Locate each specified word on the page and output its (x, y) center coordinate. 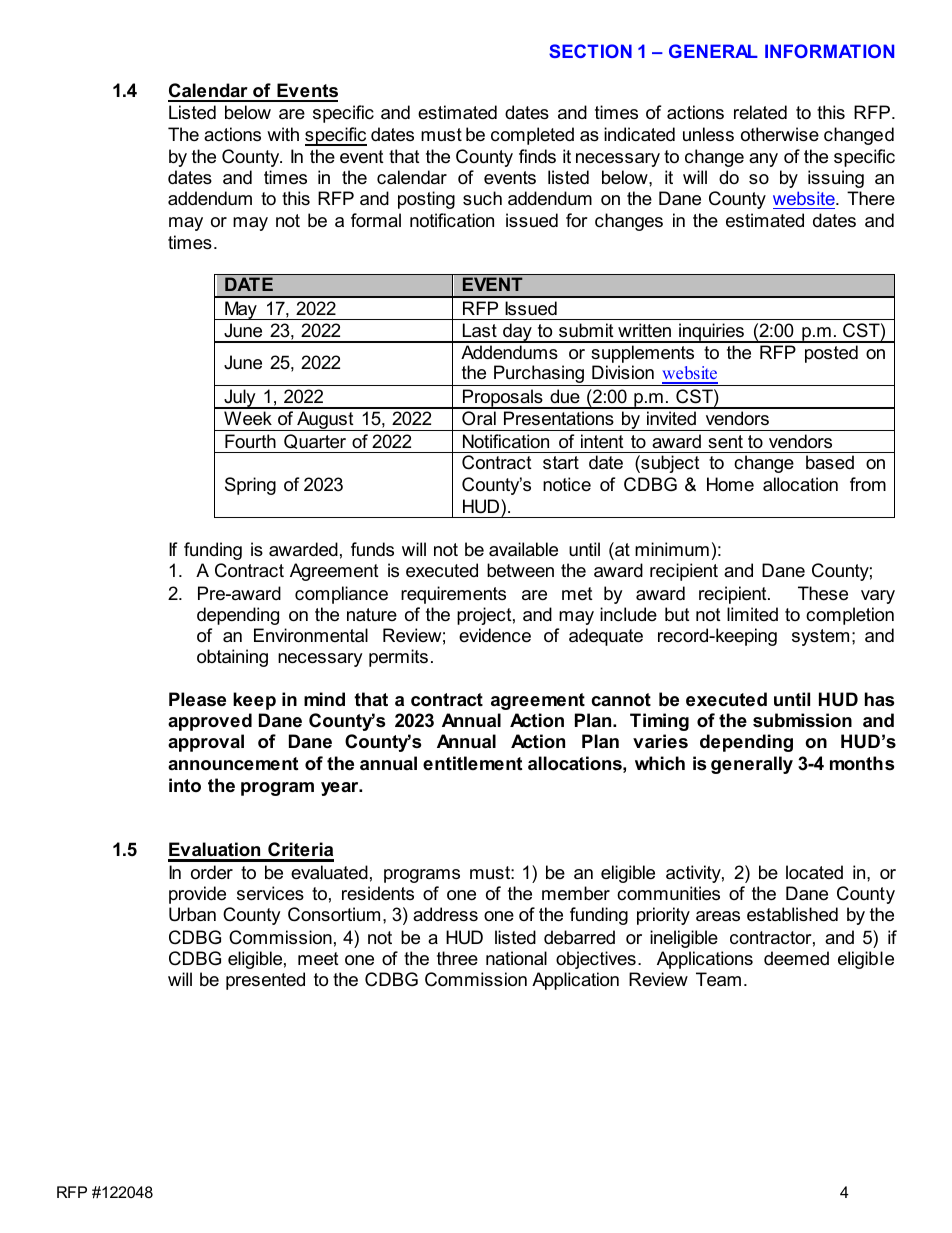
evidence (495, 635)
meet (318, 959)
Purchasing (539, 375)
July (240, 399)
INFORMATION (829, 51)
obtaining (232, 658)
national (516, 958)
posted (831, 354)
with (283, 134)
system (820, 637)
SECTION (590, 51)
